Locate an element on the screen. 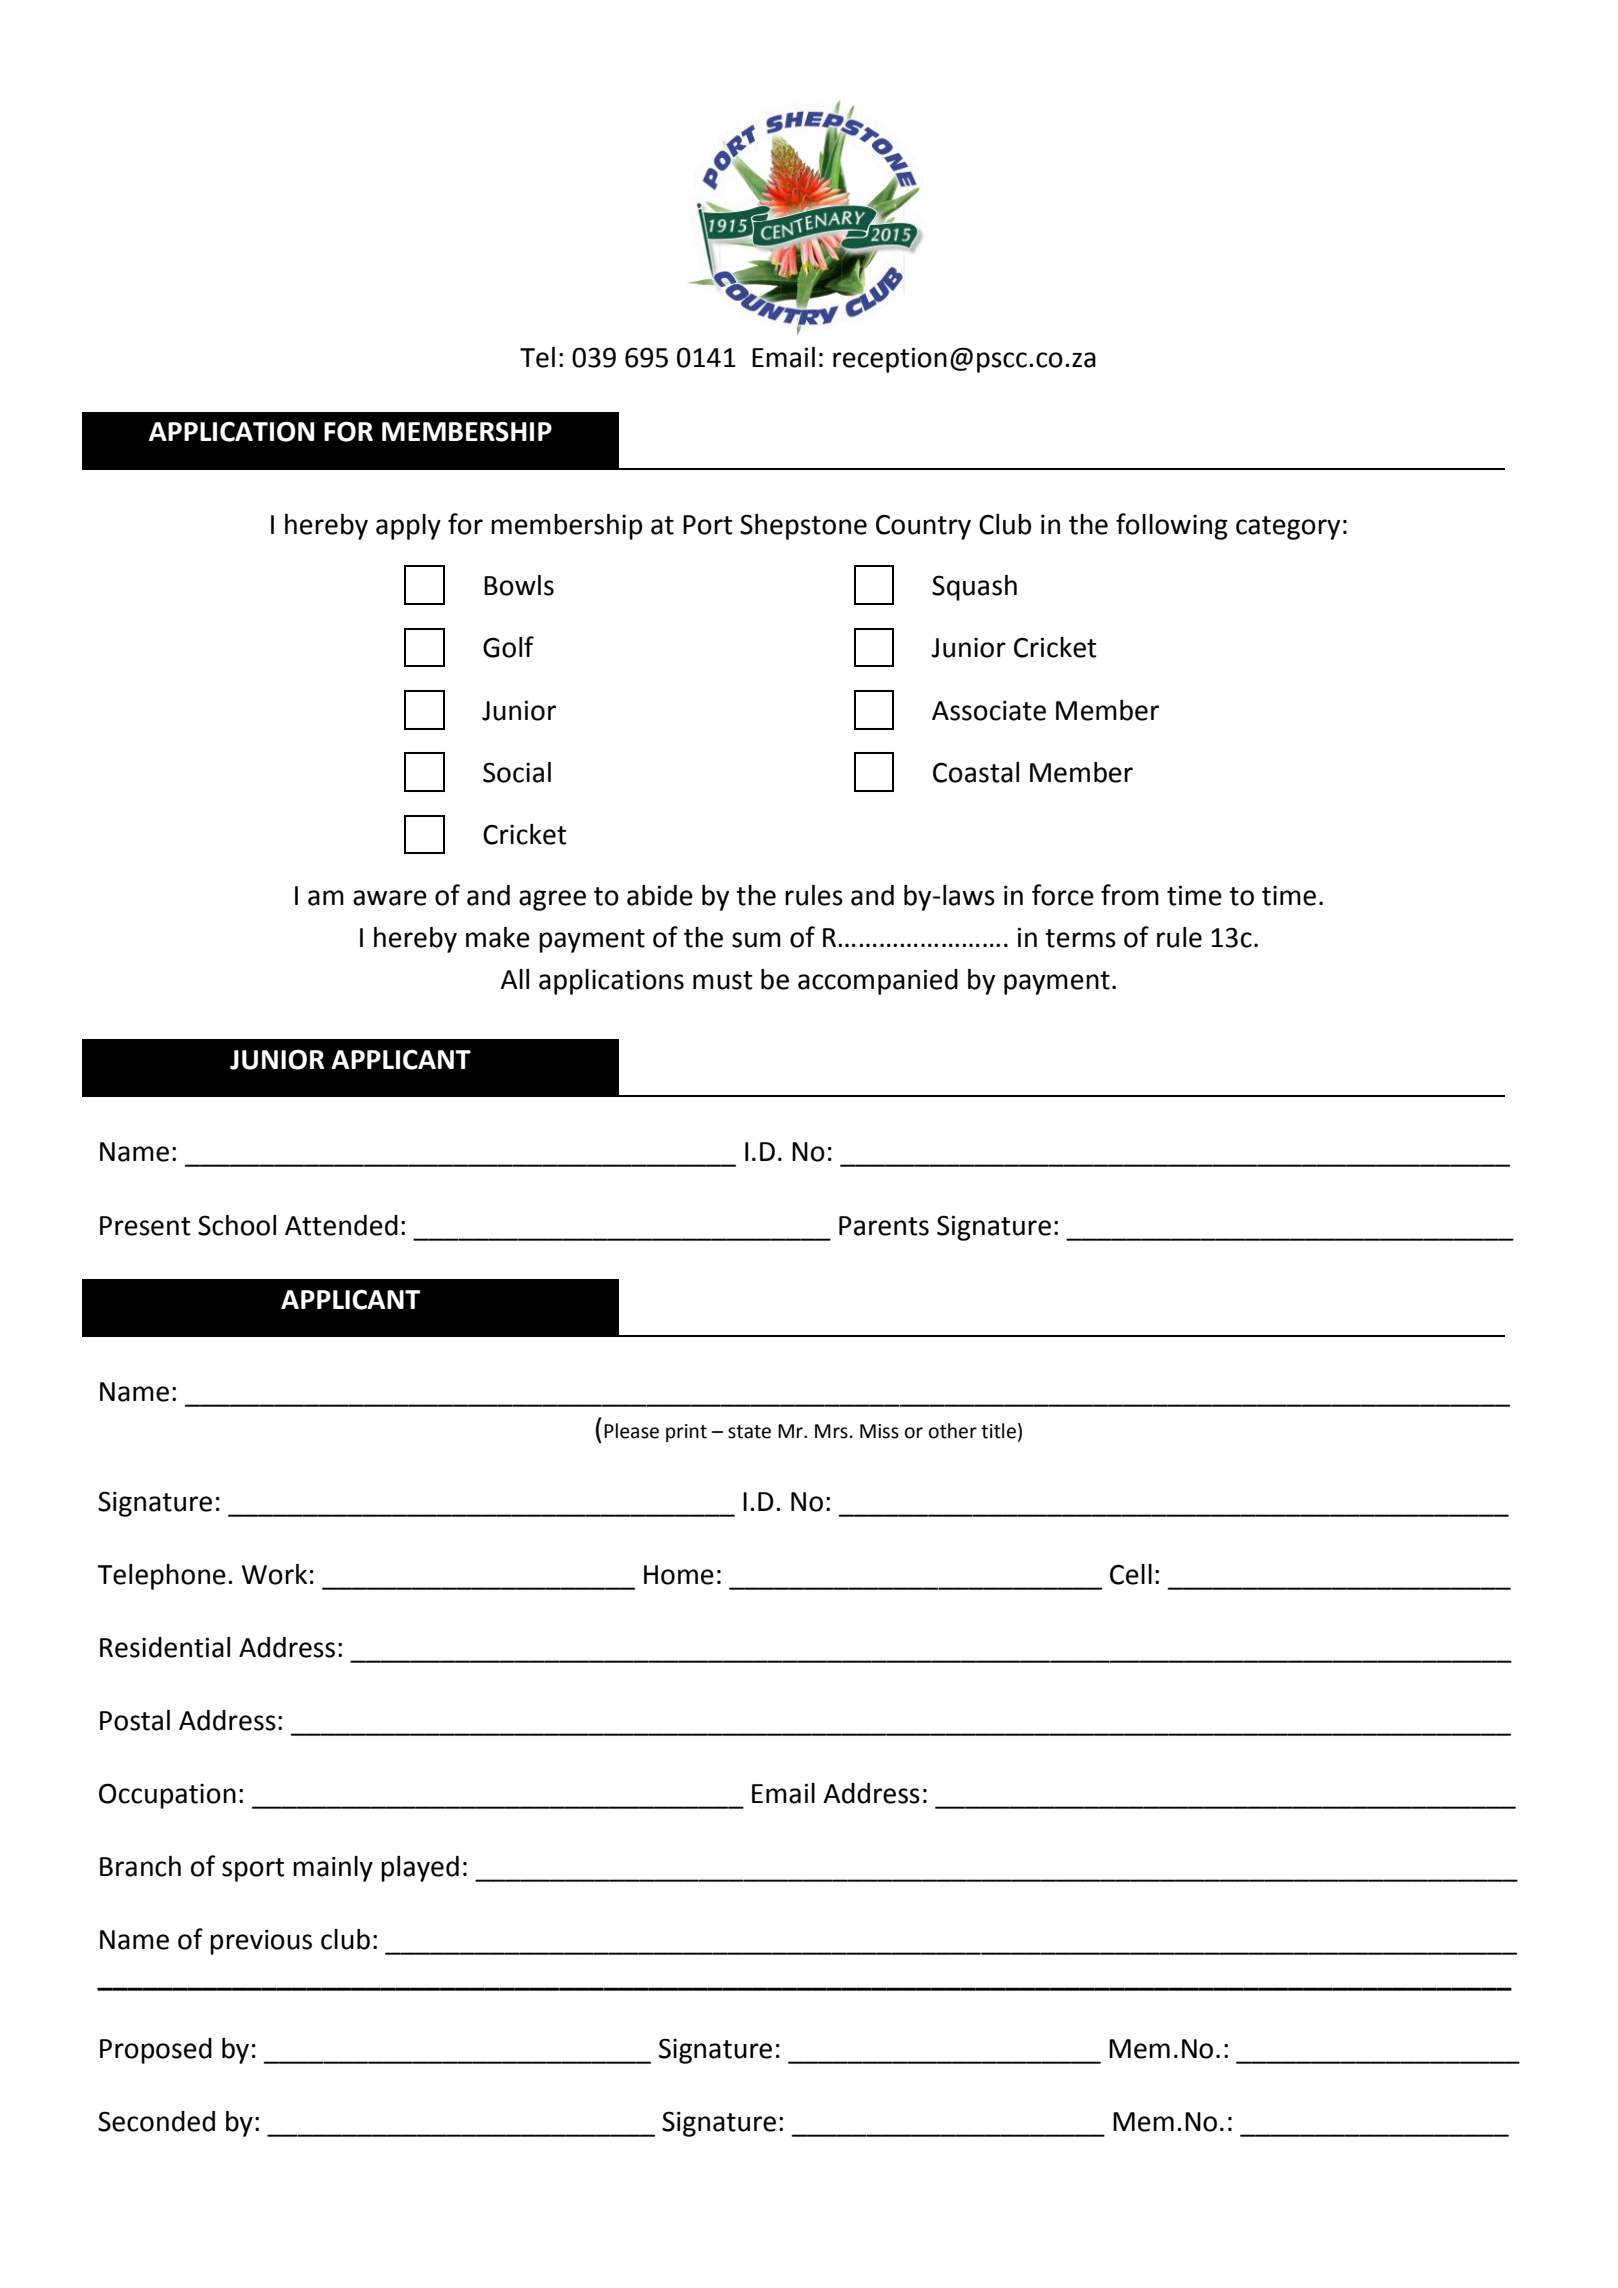  from is located at coordinates (1130, 895).
